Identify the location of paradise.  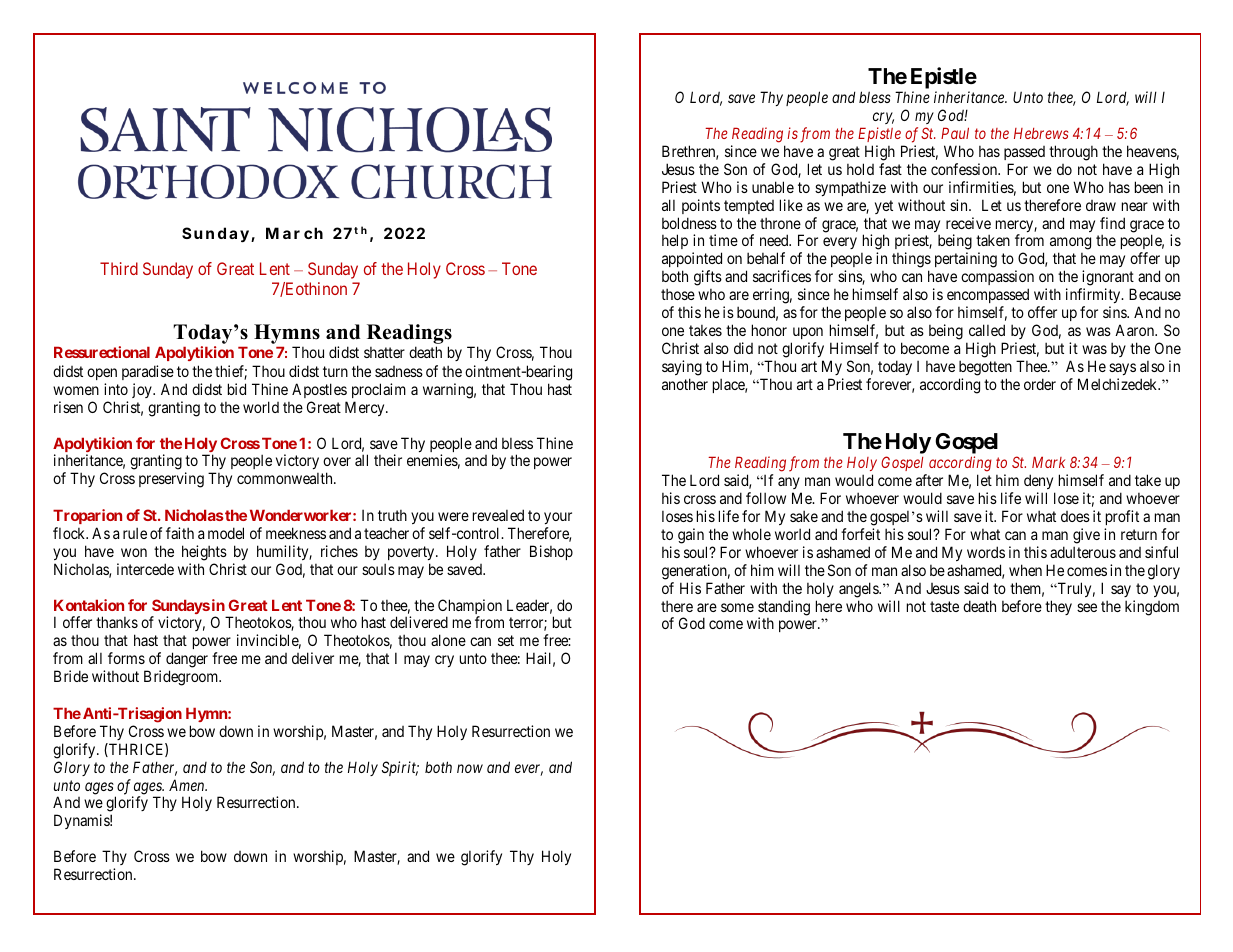
(148, 372).
